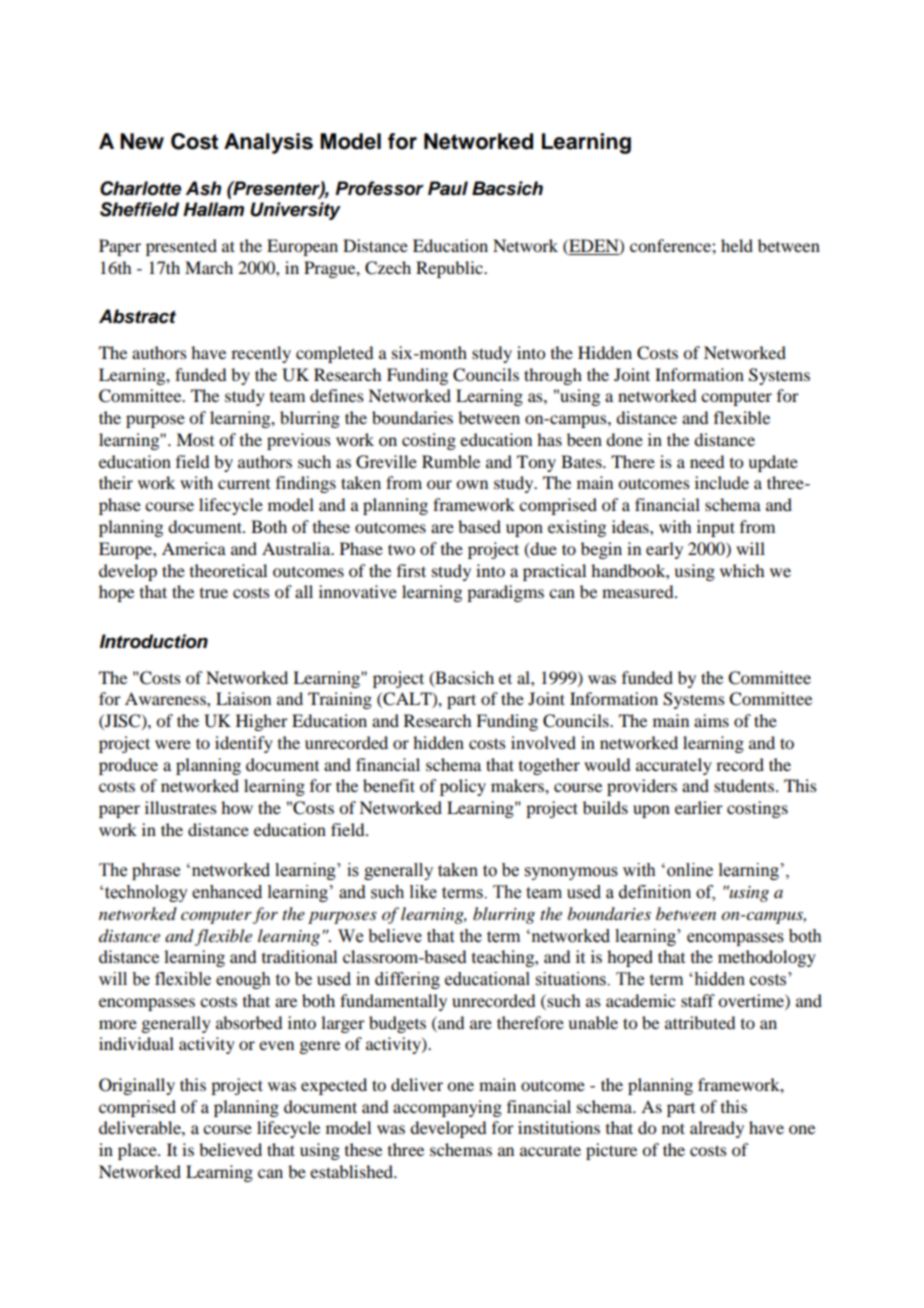  I want to click on place, so click(138, 1151).
